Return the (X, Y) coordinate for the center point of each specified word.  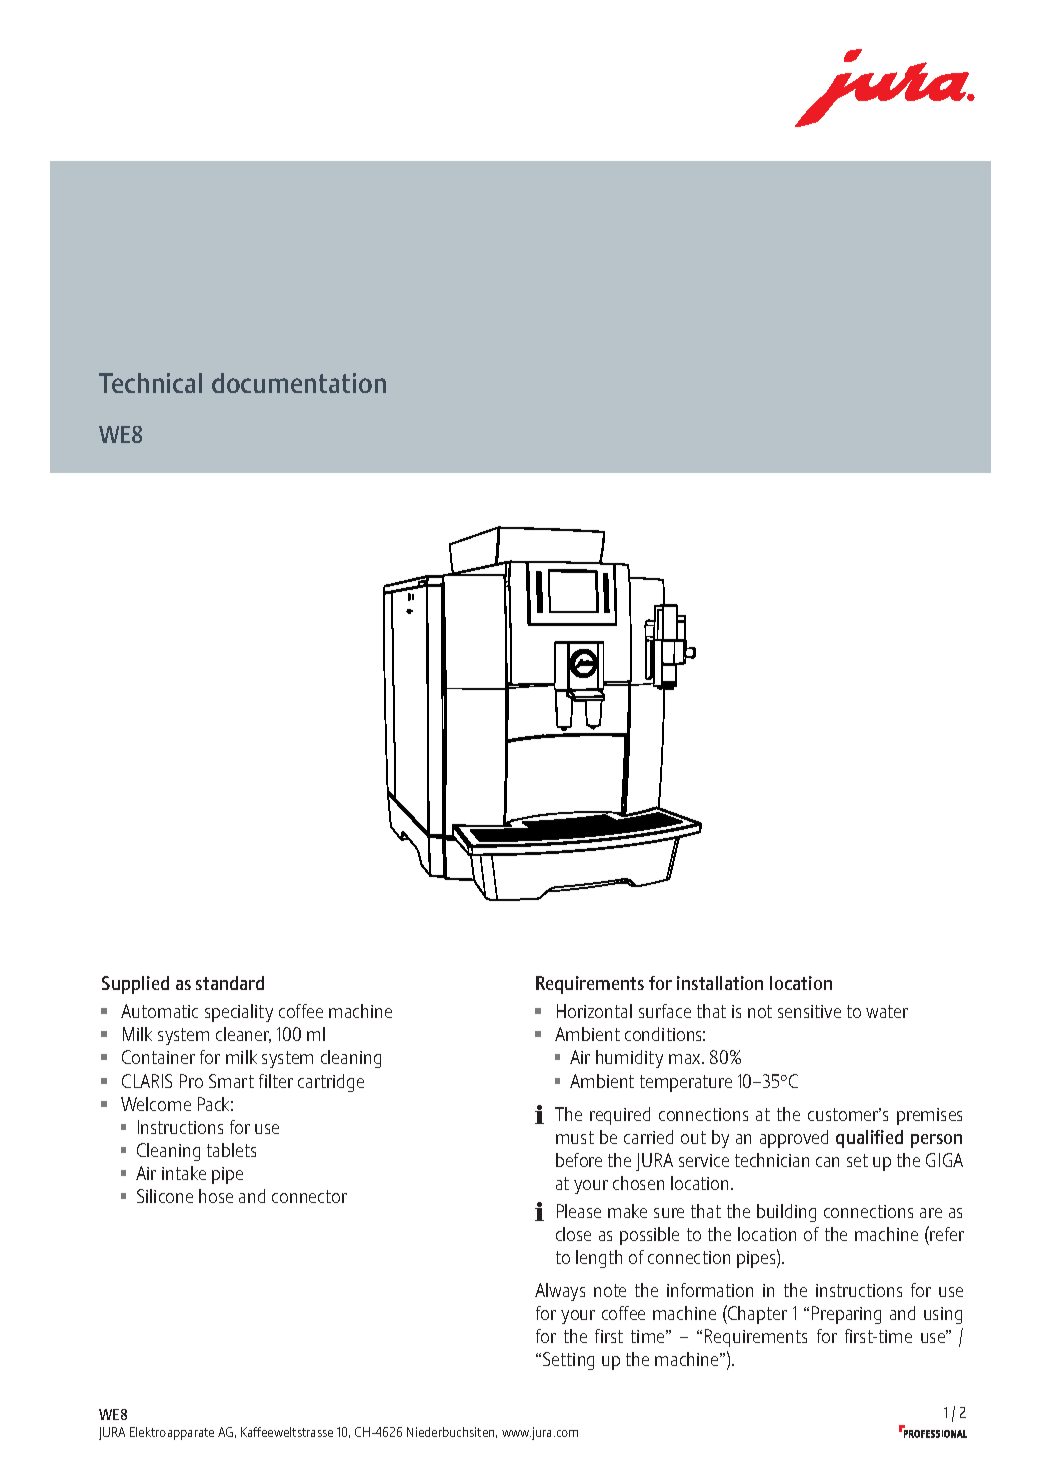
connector (309, 1196)
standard (230, 983)
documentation (299, 383)
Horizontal (594, 1011)
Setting (568, 1361)
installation (720, 983)
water (887, 1011)
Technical (150, 383)
